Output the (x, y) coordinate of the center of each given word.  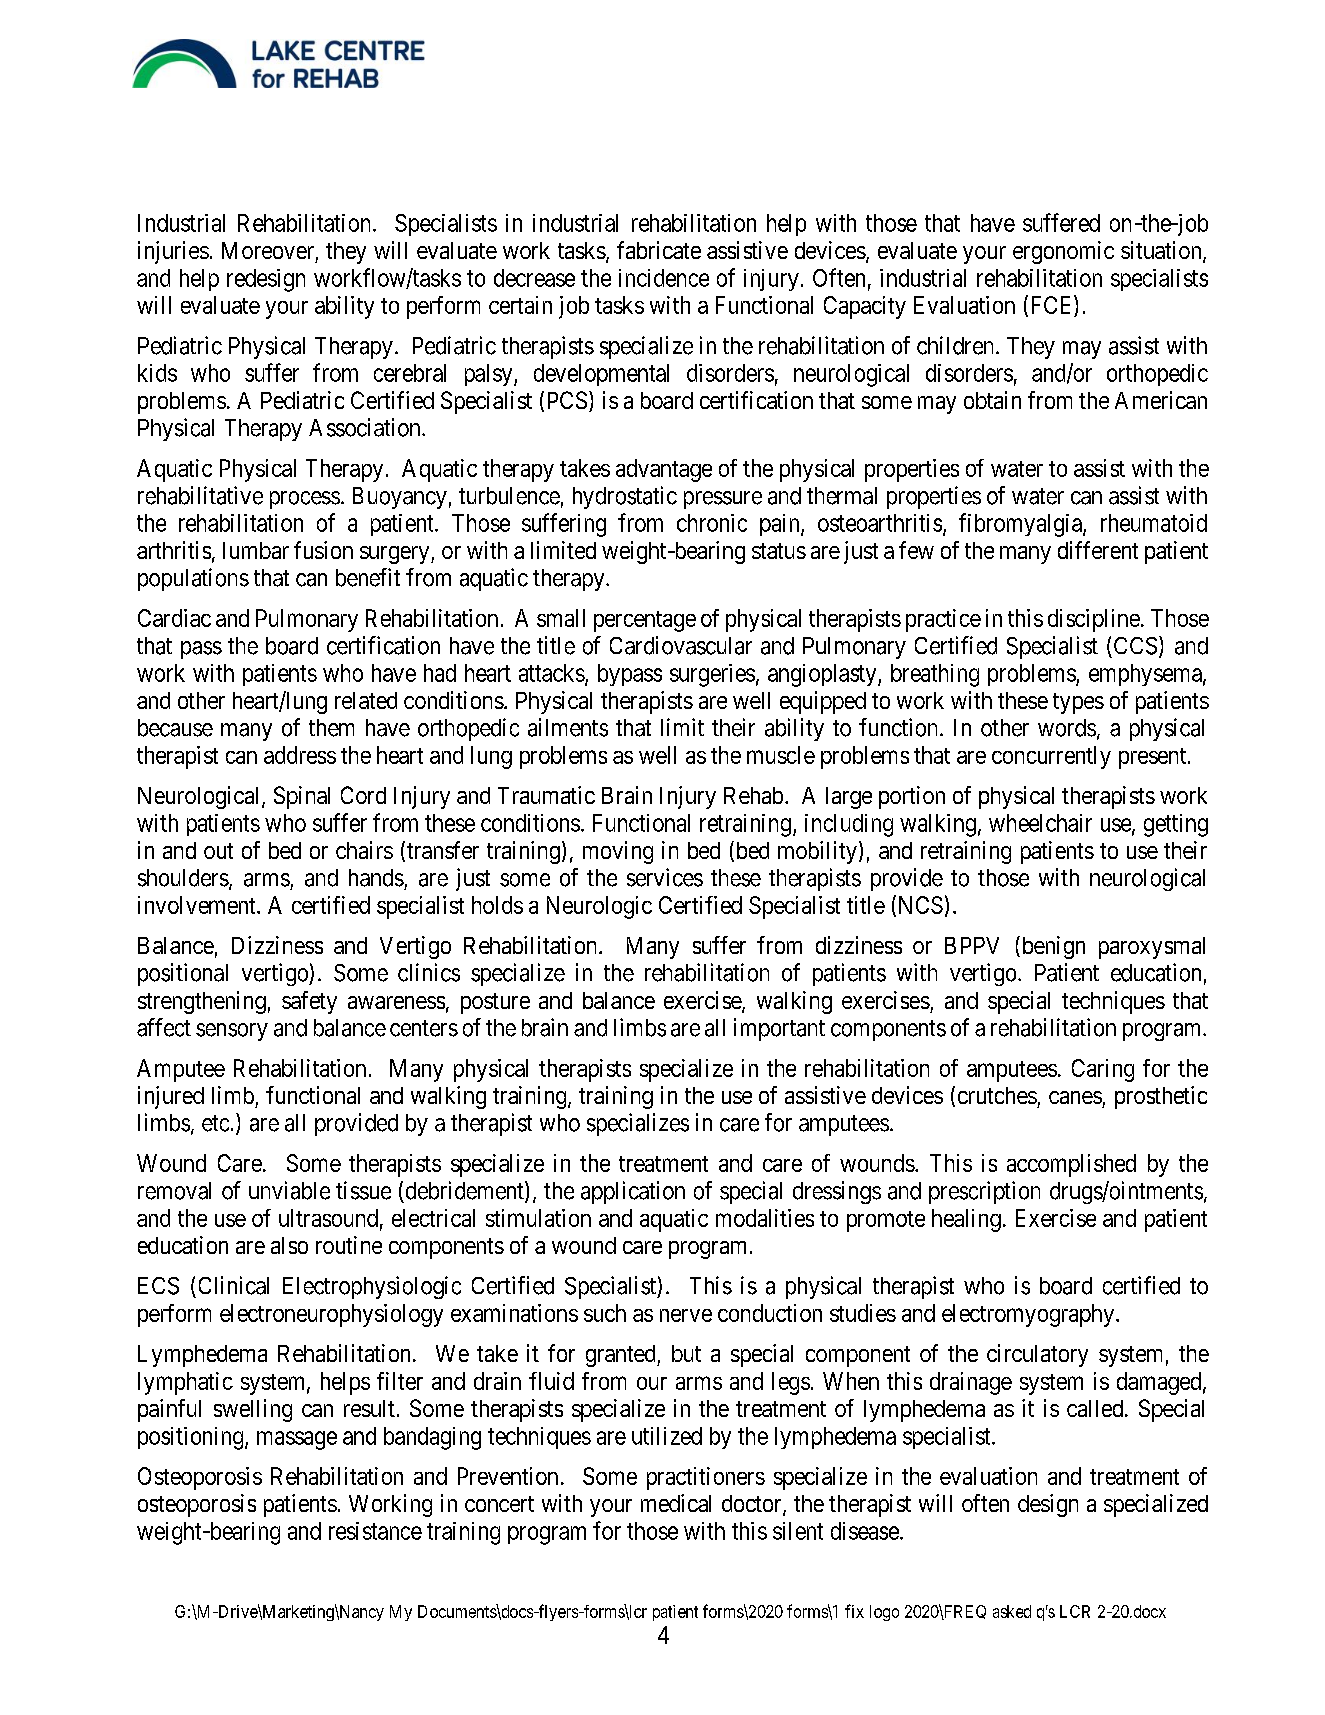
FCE (1051, 305)
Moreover (268, 250)
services (665, 877)
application (633, 1192)
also (289, 1245)
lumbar (256, 550)
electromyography (1028, 1315)
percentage (645, 621)
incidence (664, 278)
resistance (375, 1531)
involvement (198, 905)
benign (1052, 947)
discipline (1094, 620)
